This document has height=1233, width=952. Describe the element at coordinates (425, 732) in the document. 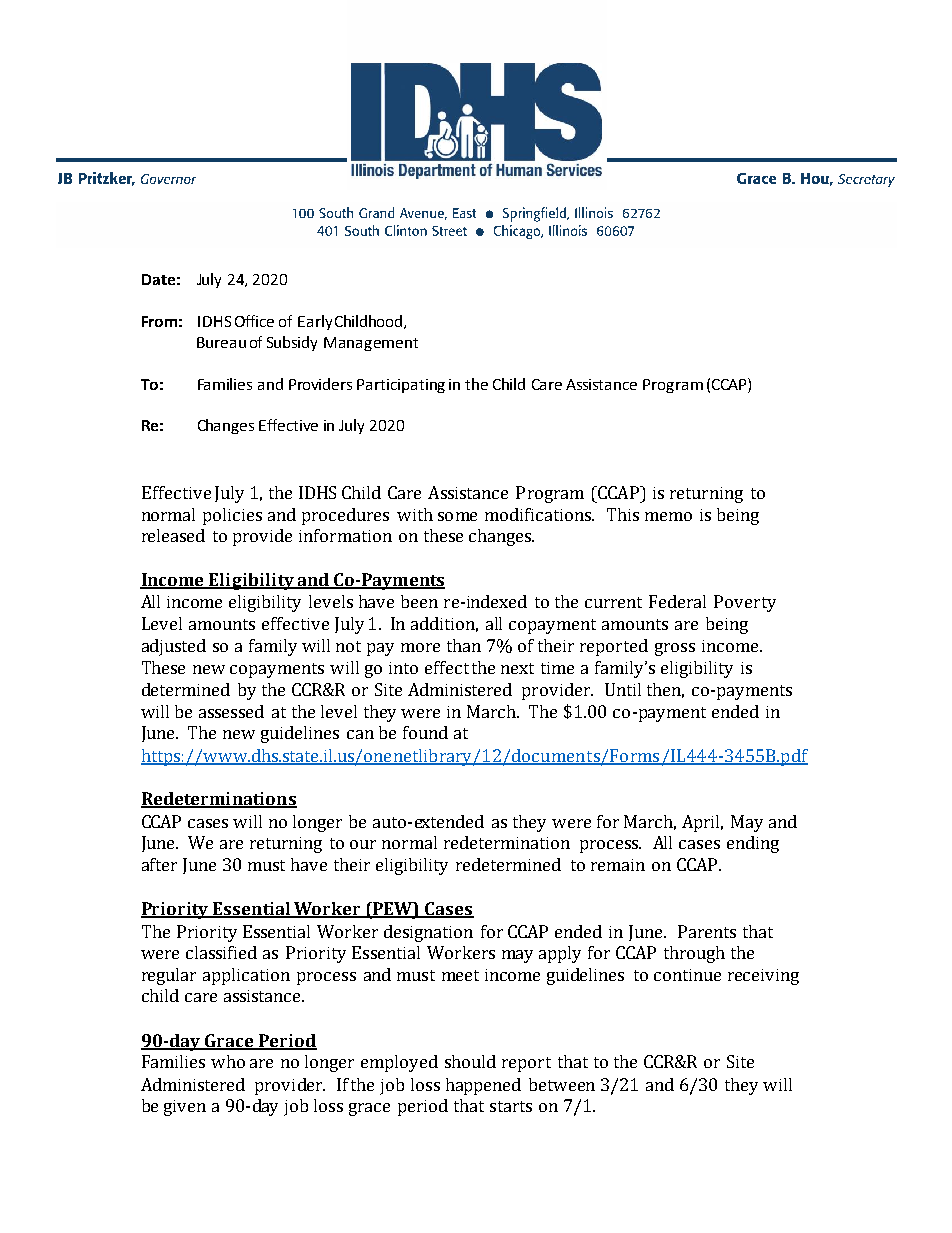

I see `found` at that location.
